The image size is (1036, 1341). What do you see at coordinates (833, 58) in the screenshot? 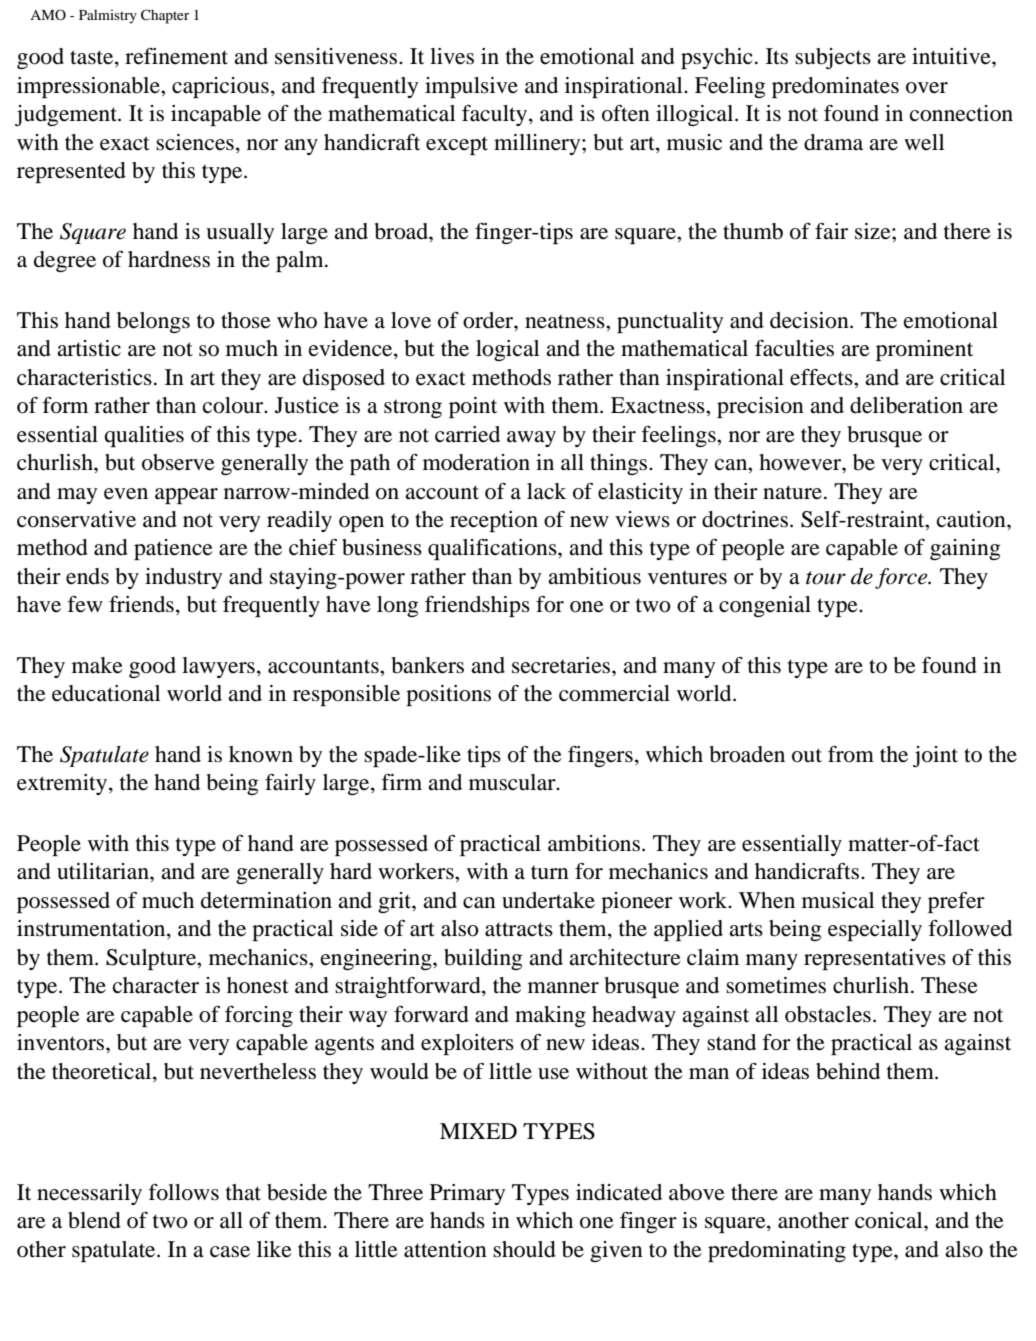
I see `subjects` at bounding box center [833, 58].
